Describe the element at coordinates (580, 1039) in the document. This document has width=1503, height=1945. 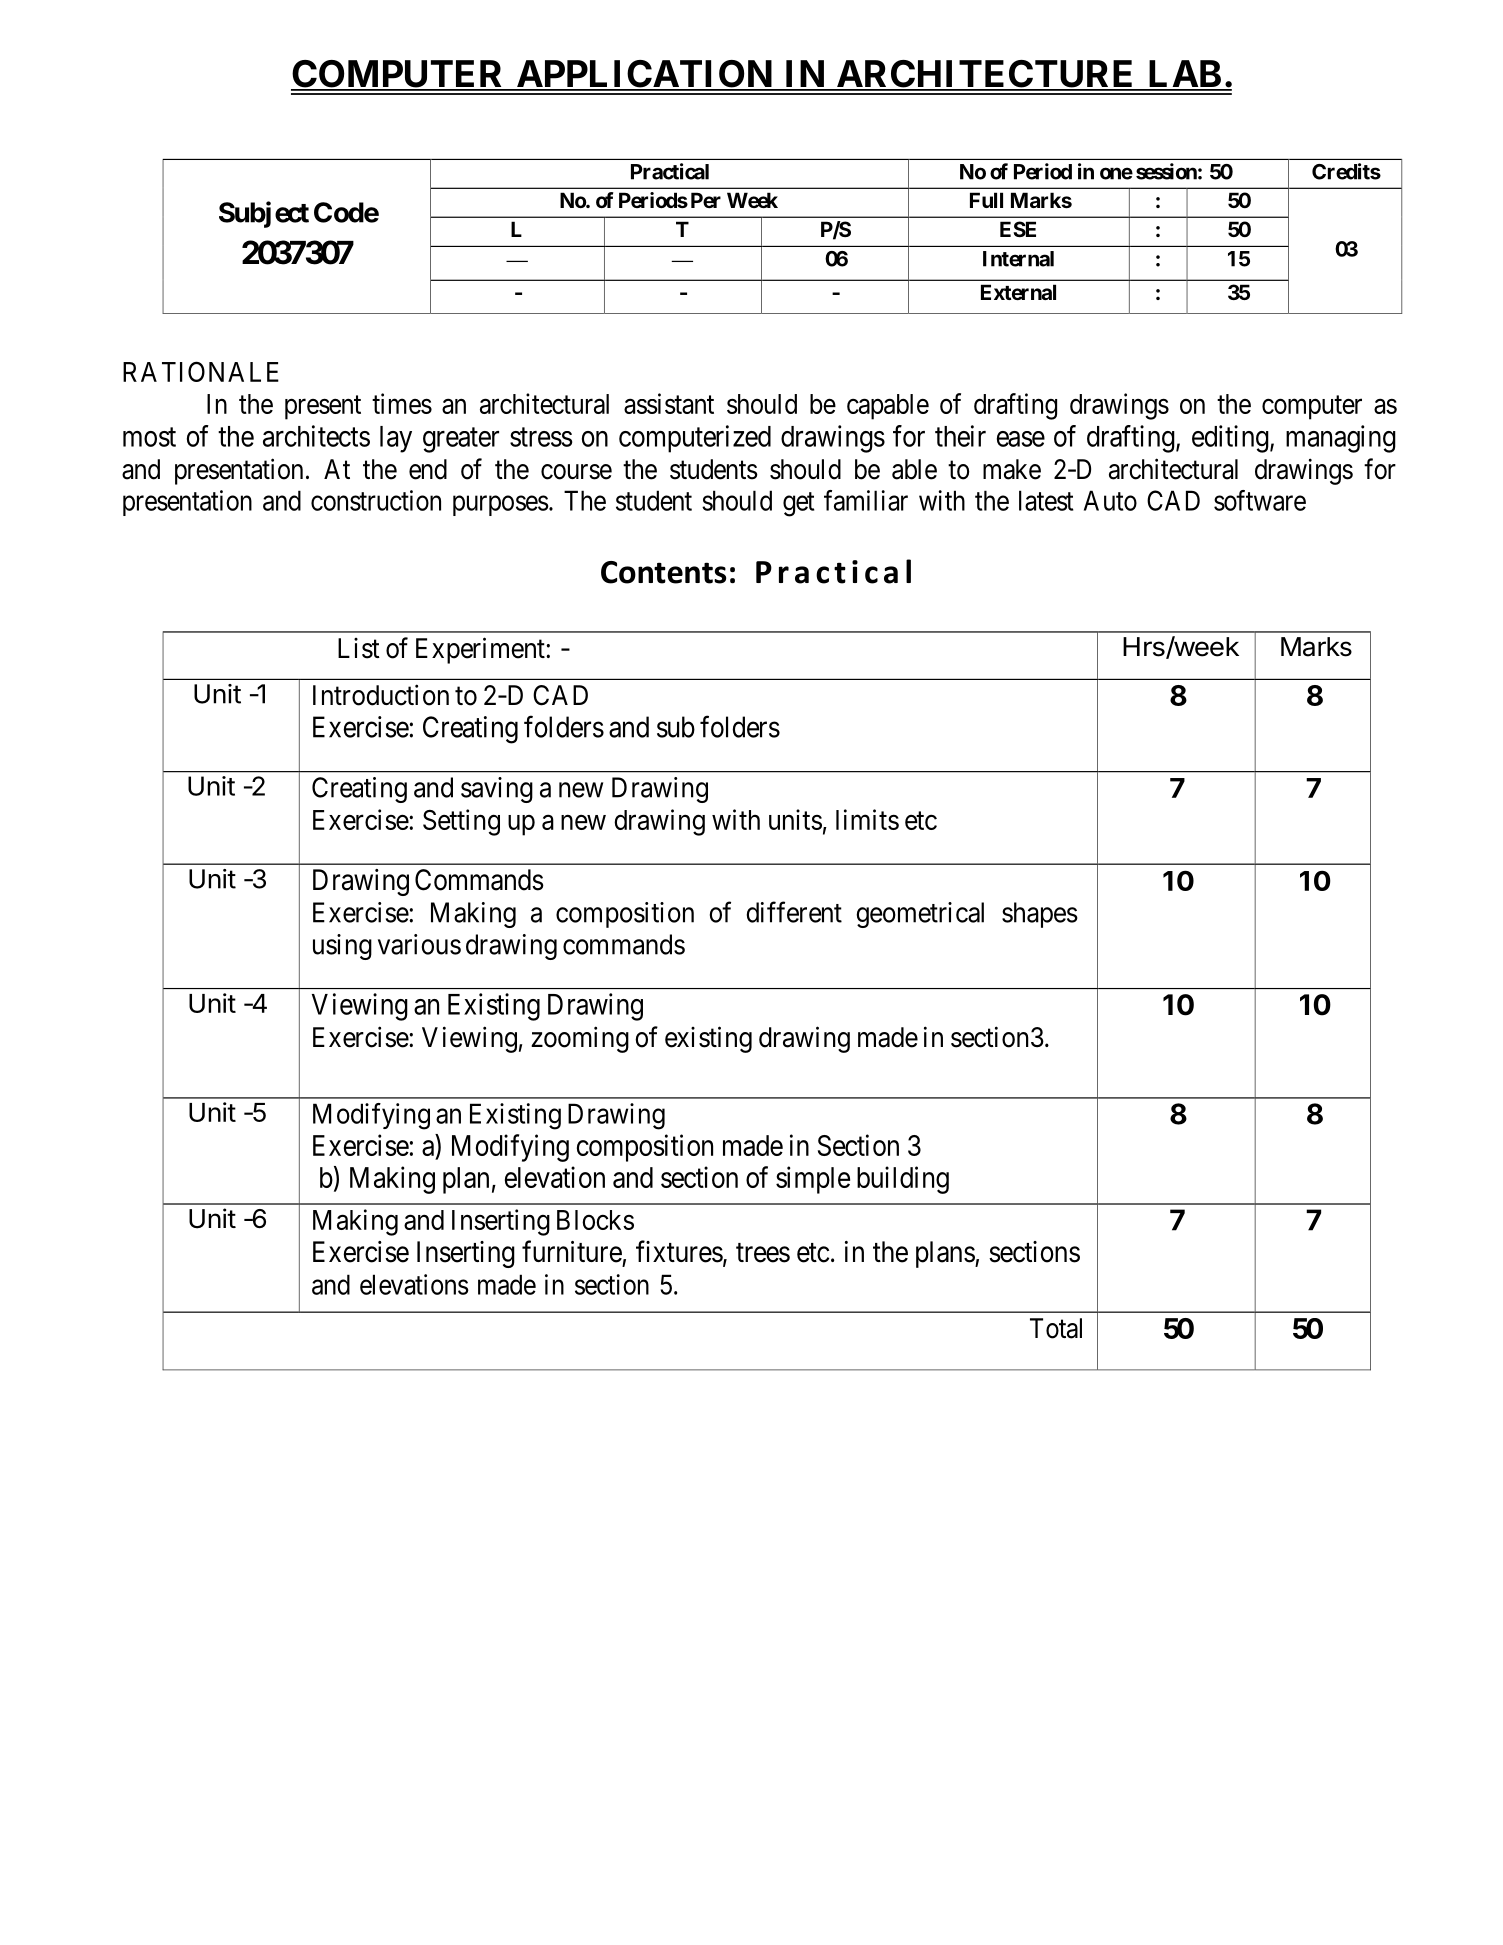
I see `zooming` at that location.
